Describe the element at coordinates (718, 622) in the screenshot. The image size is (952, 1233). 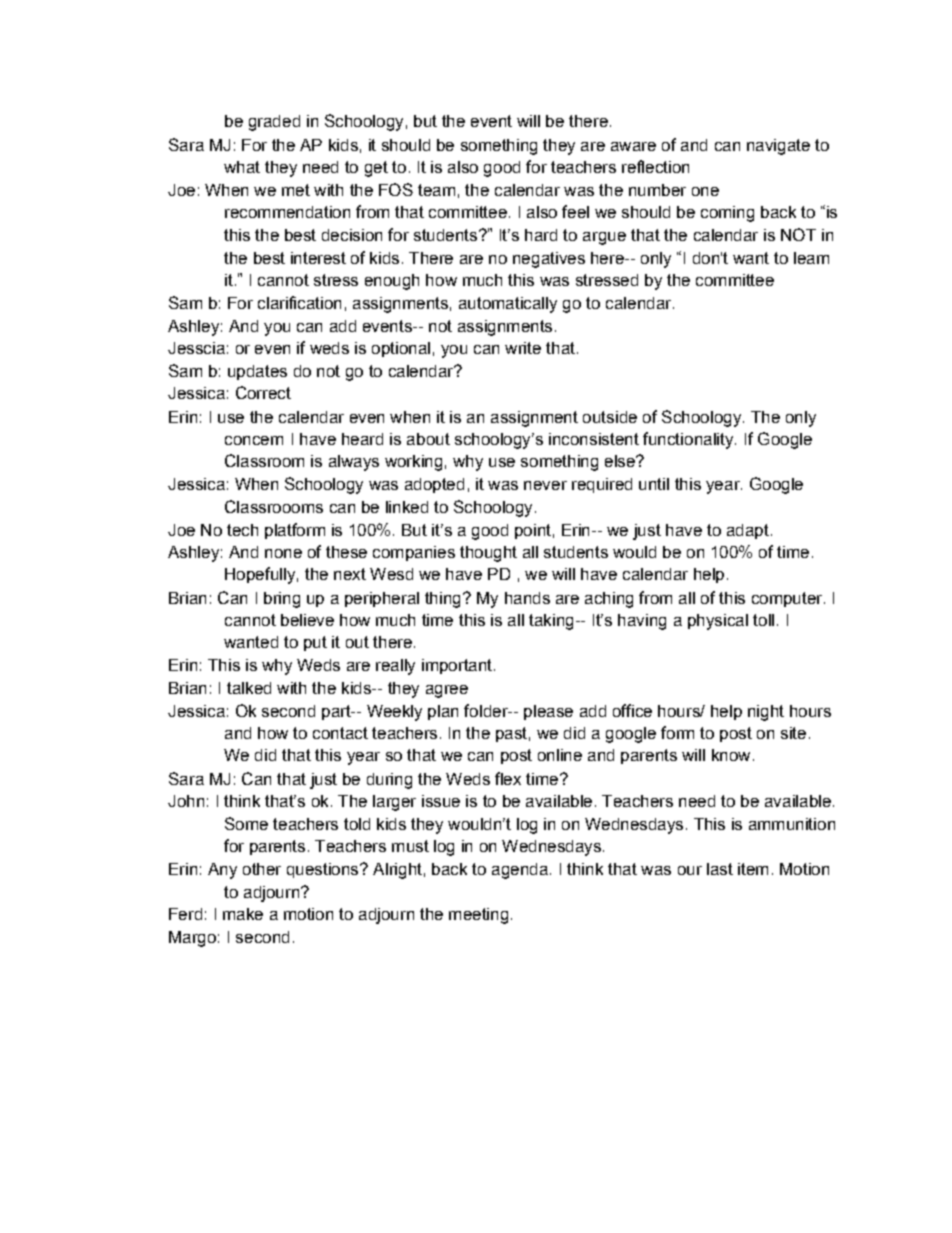
I see `physical` at that location.
